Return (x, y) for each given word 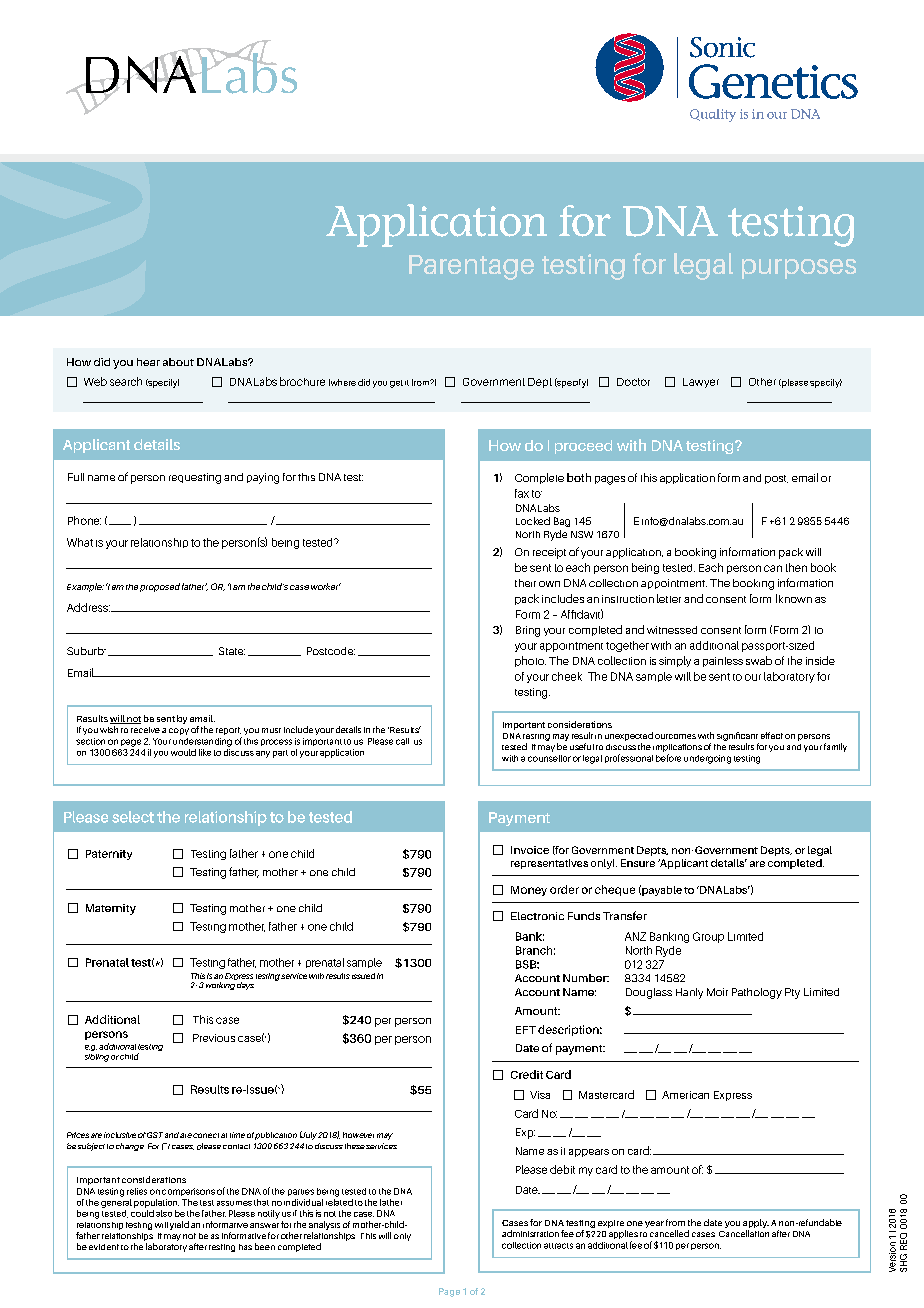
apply (756, 1225)
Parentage (471, 267)
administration (530, 1233)
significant (738, 738)
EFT (526, 1030)
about (178, 362)
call (402, 741)
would (183, 752)
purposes (799, 269)
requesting (195, 478)
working (220, 986)
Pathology (757, 993)
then (796, 567)
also (164, 1213)
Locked (533, 521)
